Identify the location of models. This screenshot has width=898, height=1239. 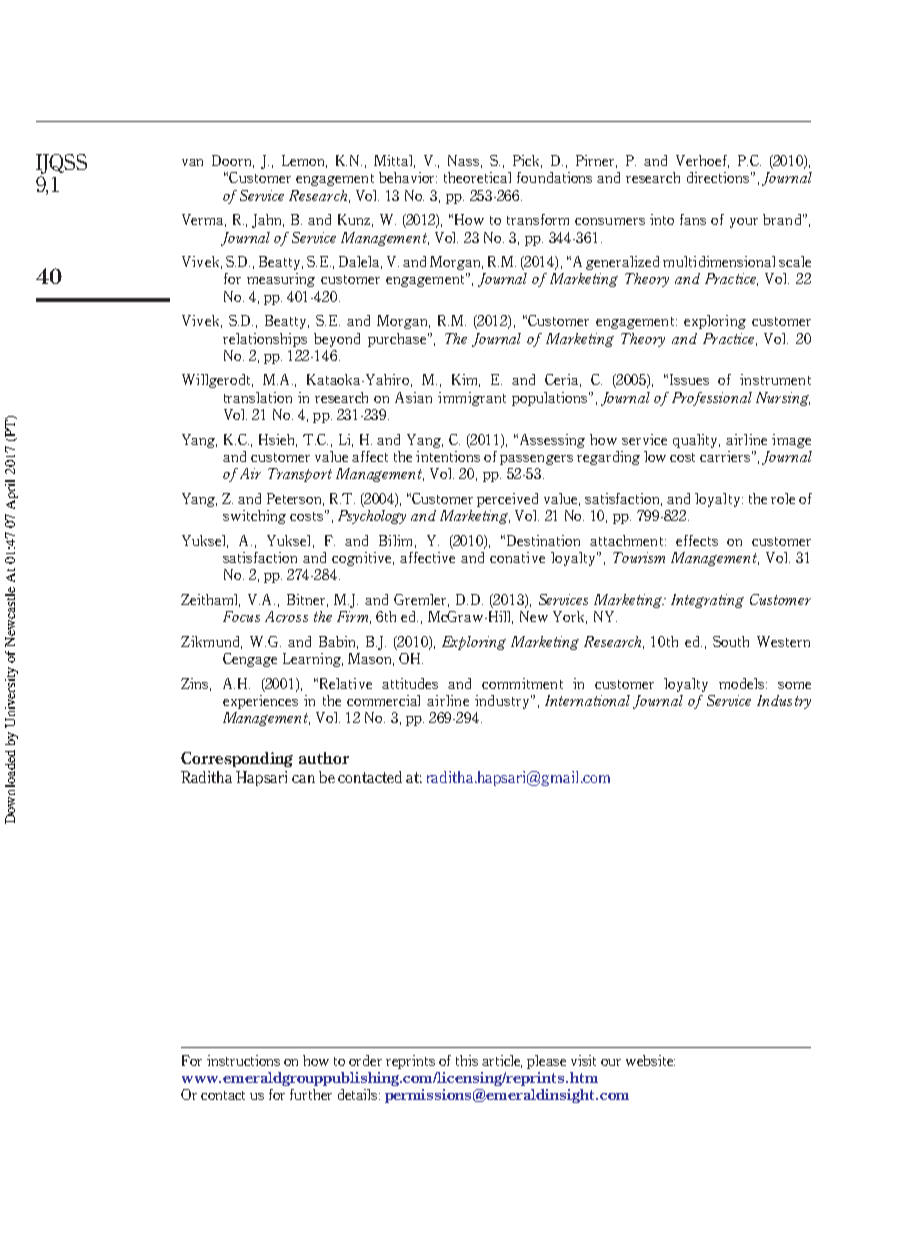
(743, 683).
